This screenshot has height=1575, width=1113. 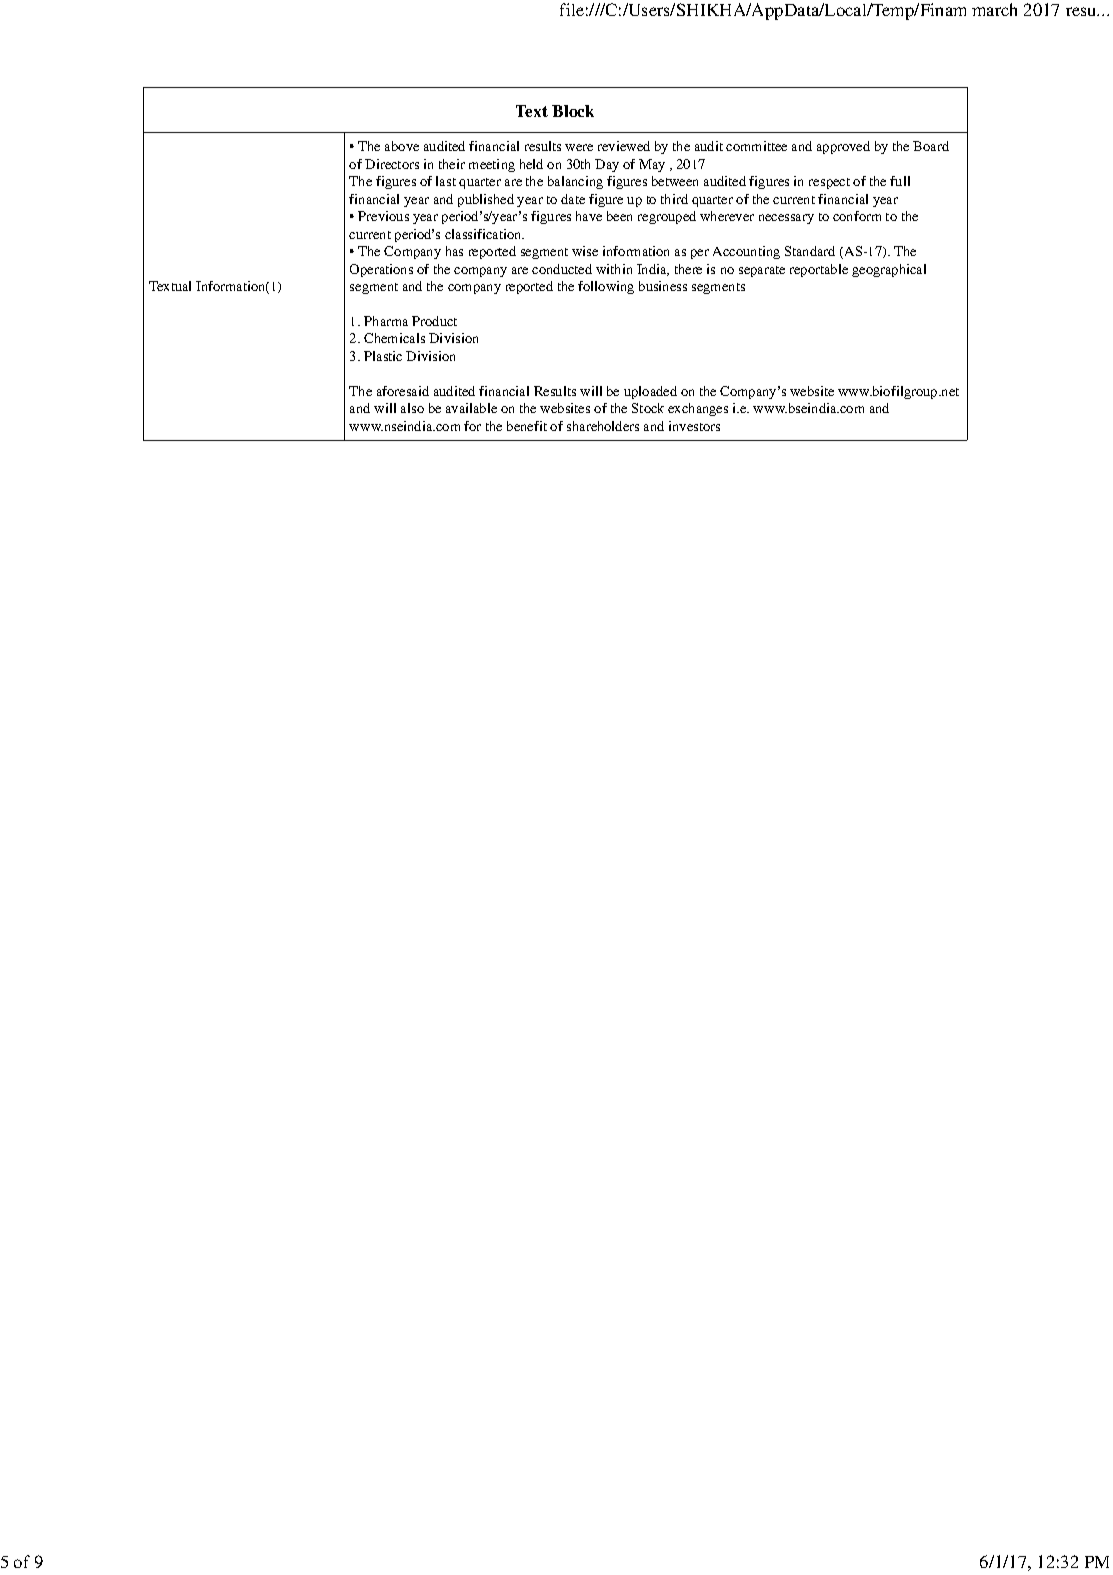 What do you see at coordinates (402, 146) in the screenshot?
I see `above` at bounding box center [402, 146].
